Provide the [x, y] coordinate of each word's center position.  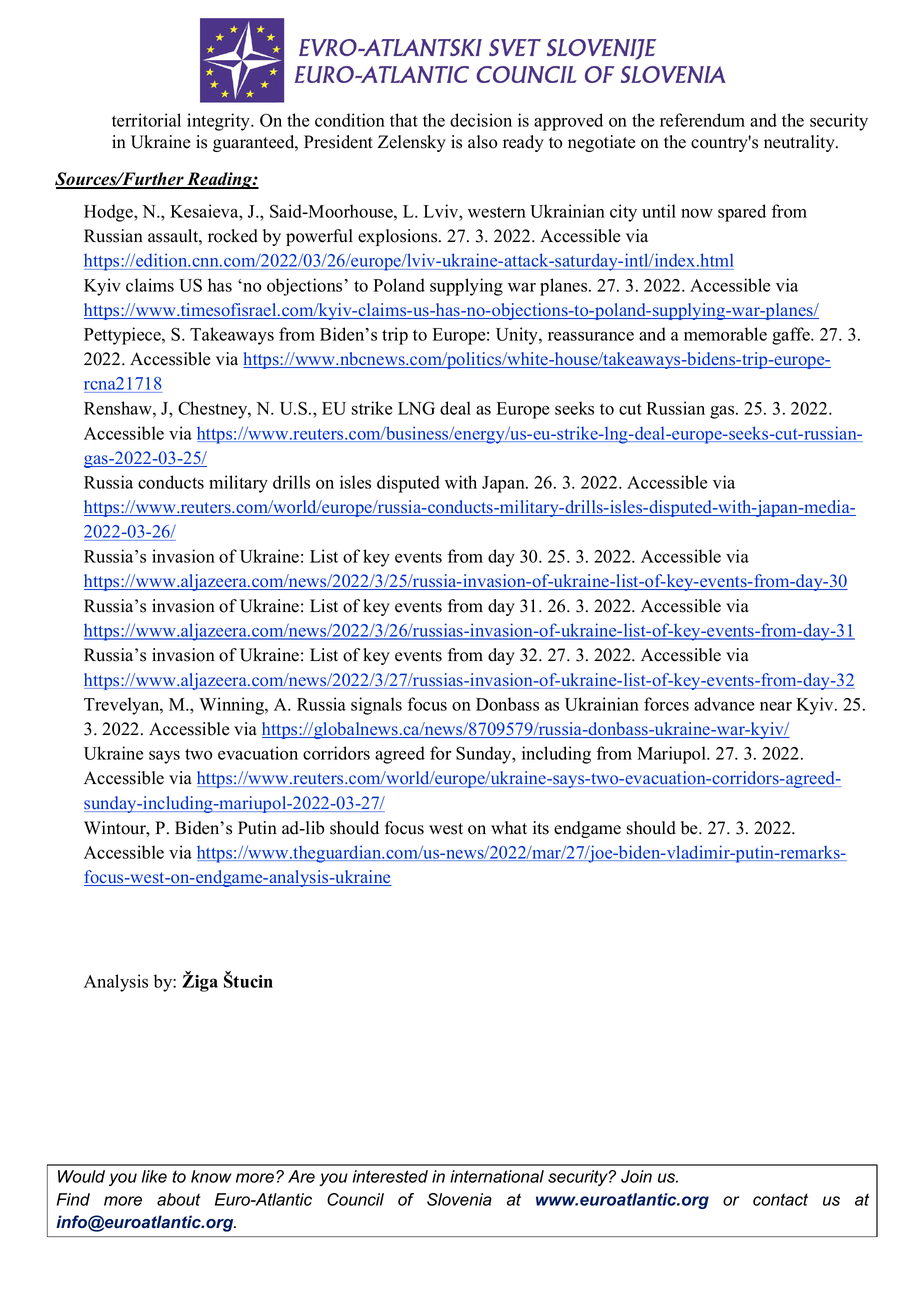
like [154, 1176]
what [509, 827]
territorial [146, 120]
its [541, 828]
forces [666, 704]
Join [636, 1176]
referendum [702, 120]
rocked [233, 236]
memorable [725, 334]
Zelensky [412, 143]
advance [724, 704]
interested [390, 1176]
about [179, 1199]
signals [376, 706]
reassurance [591, 336]
